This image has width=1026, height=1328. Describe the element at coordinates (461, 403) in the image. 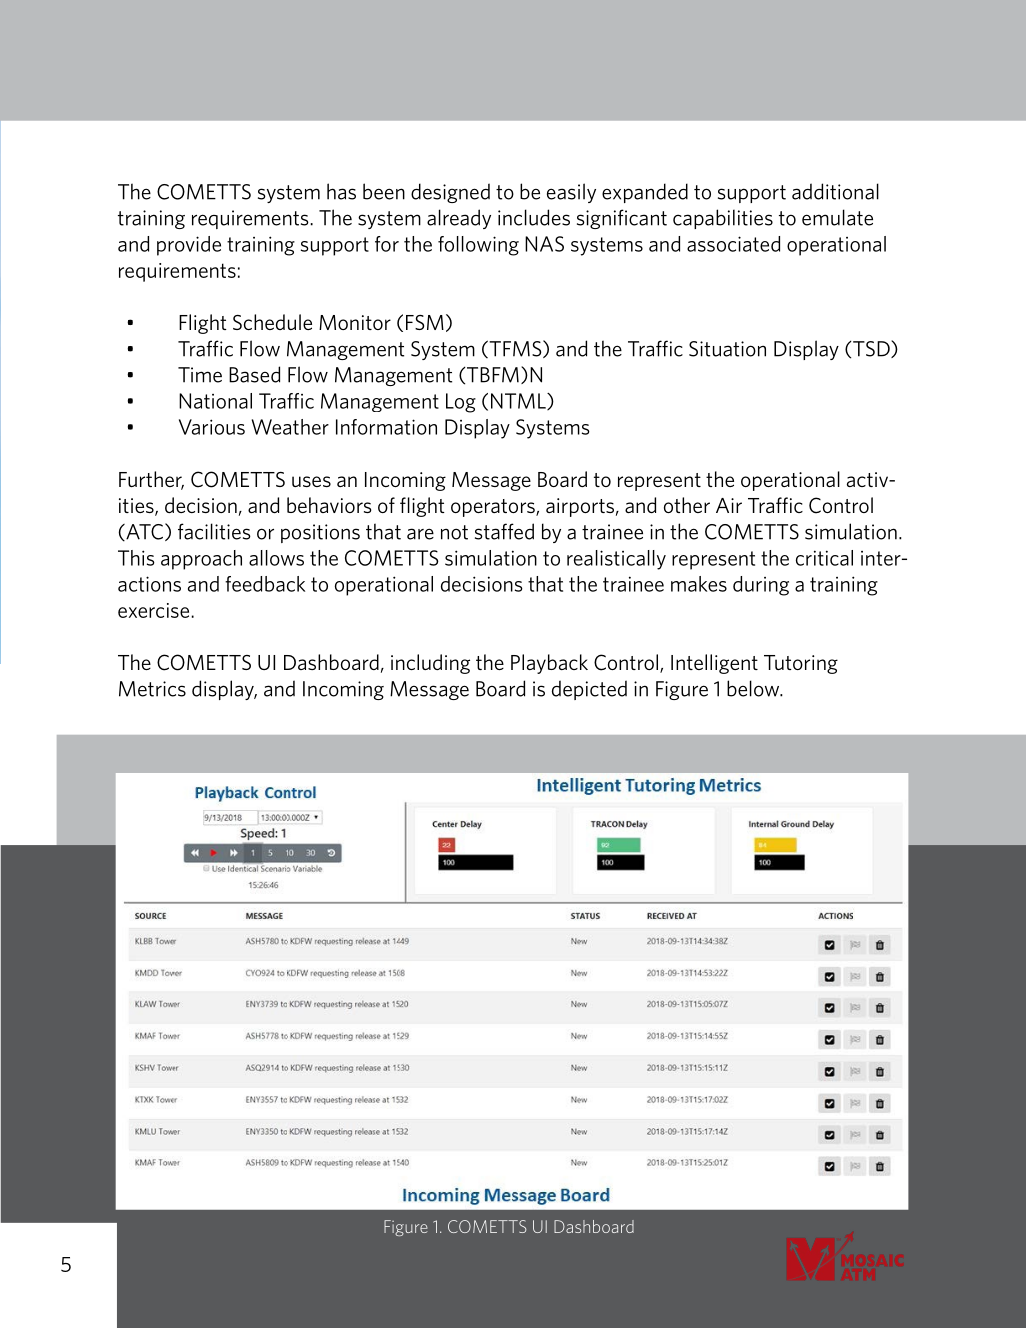

I see `Log` at that location.
